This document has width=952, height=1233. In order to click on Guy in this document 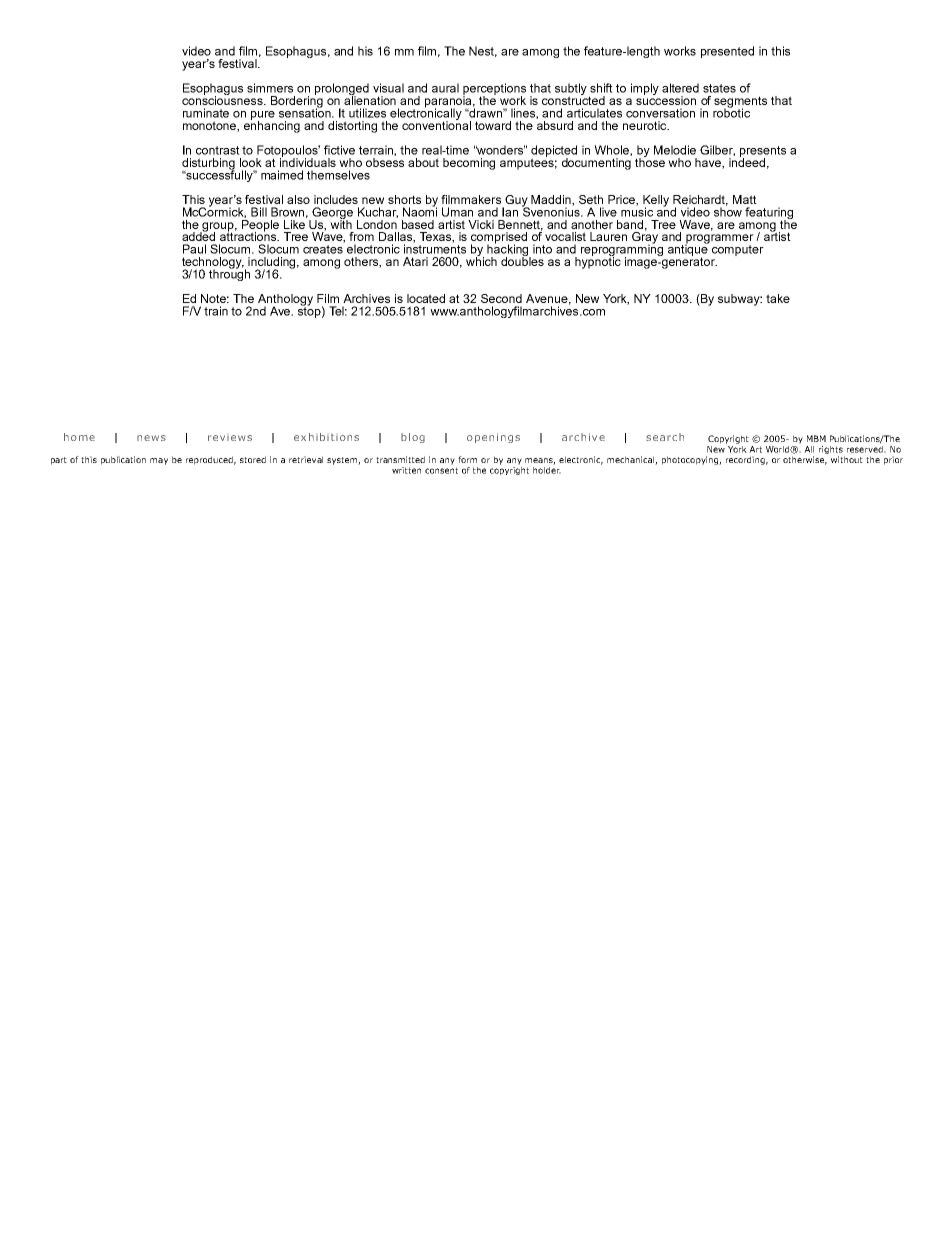, I will do `click(516, 202)`.
